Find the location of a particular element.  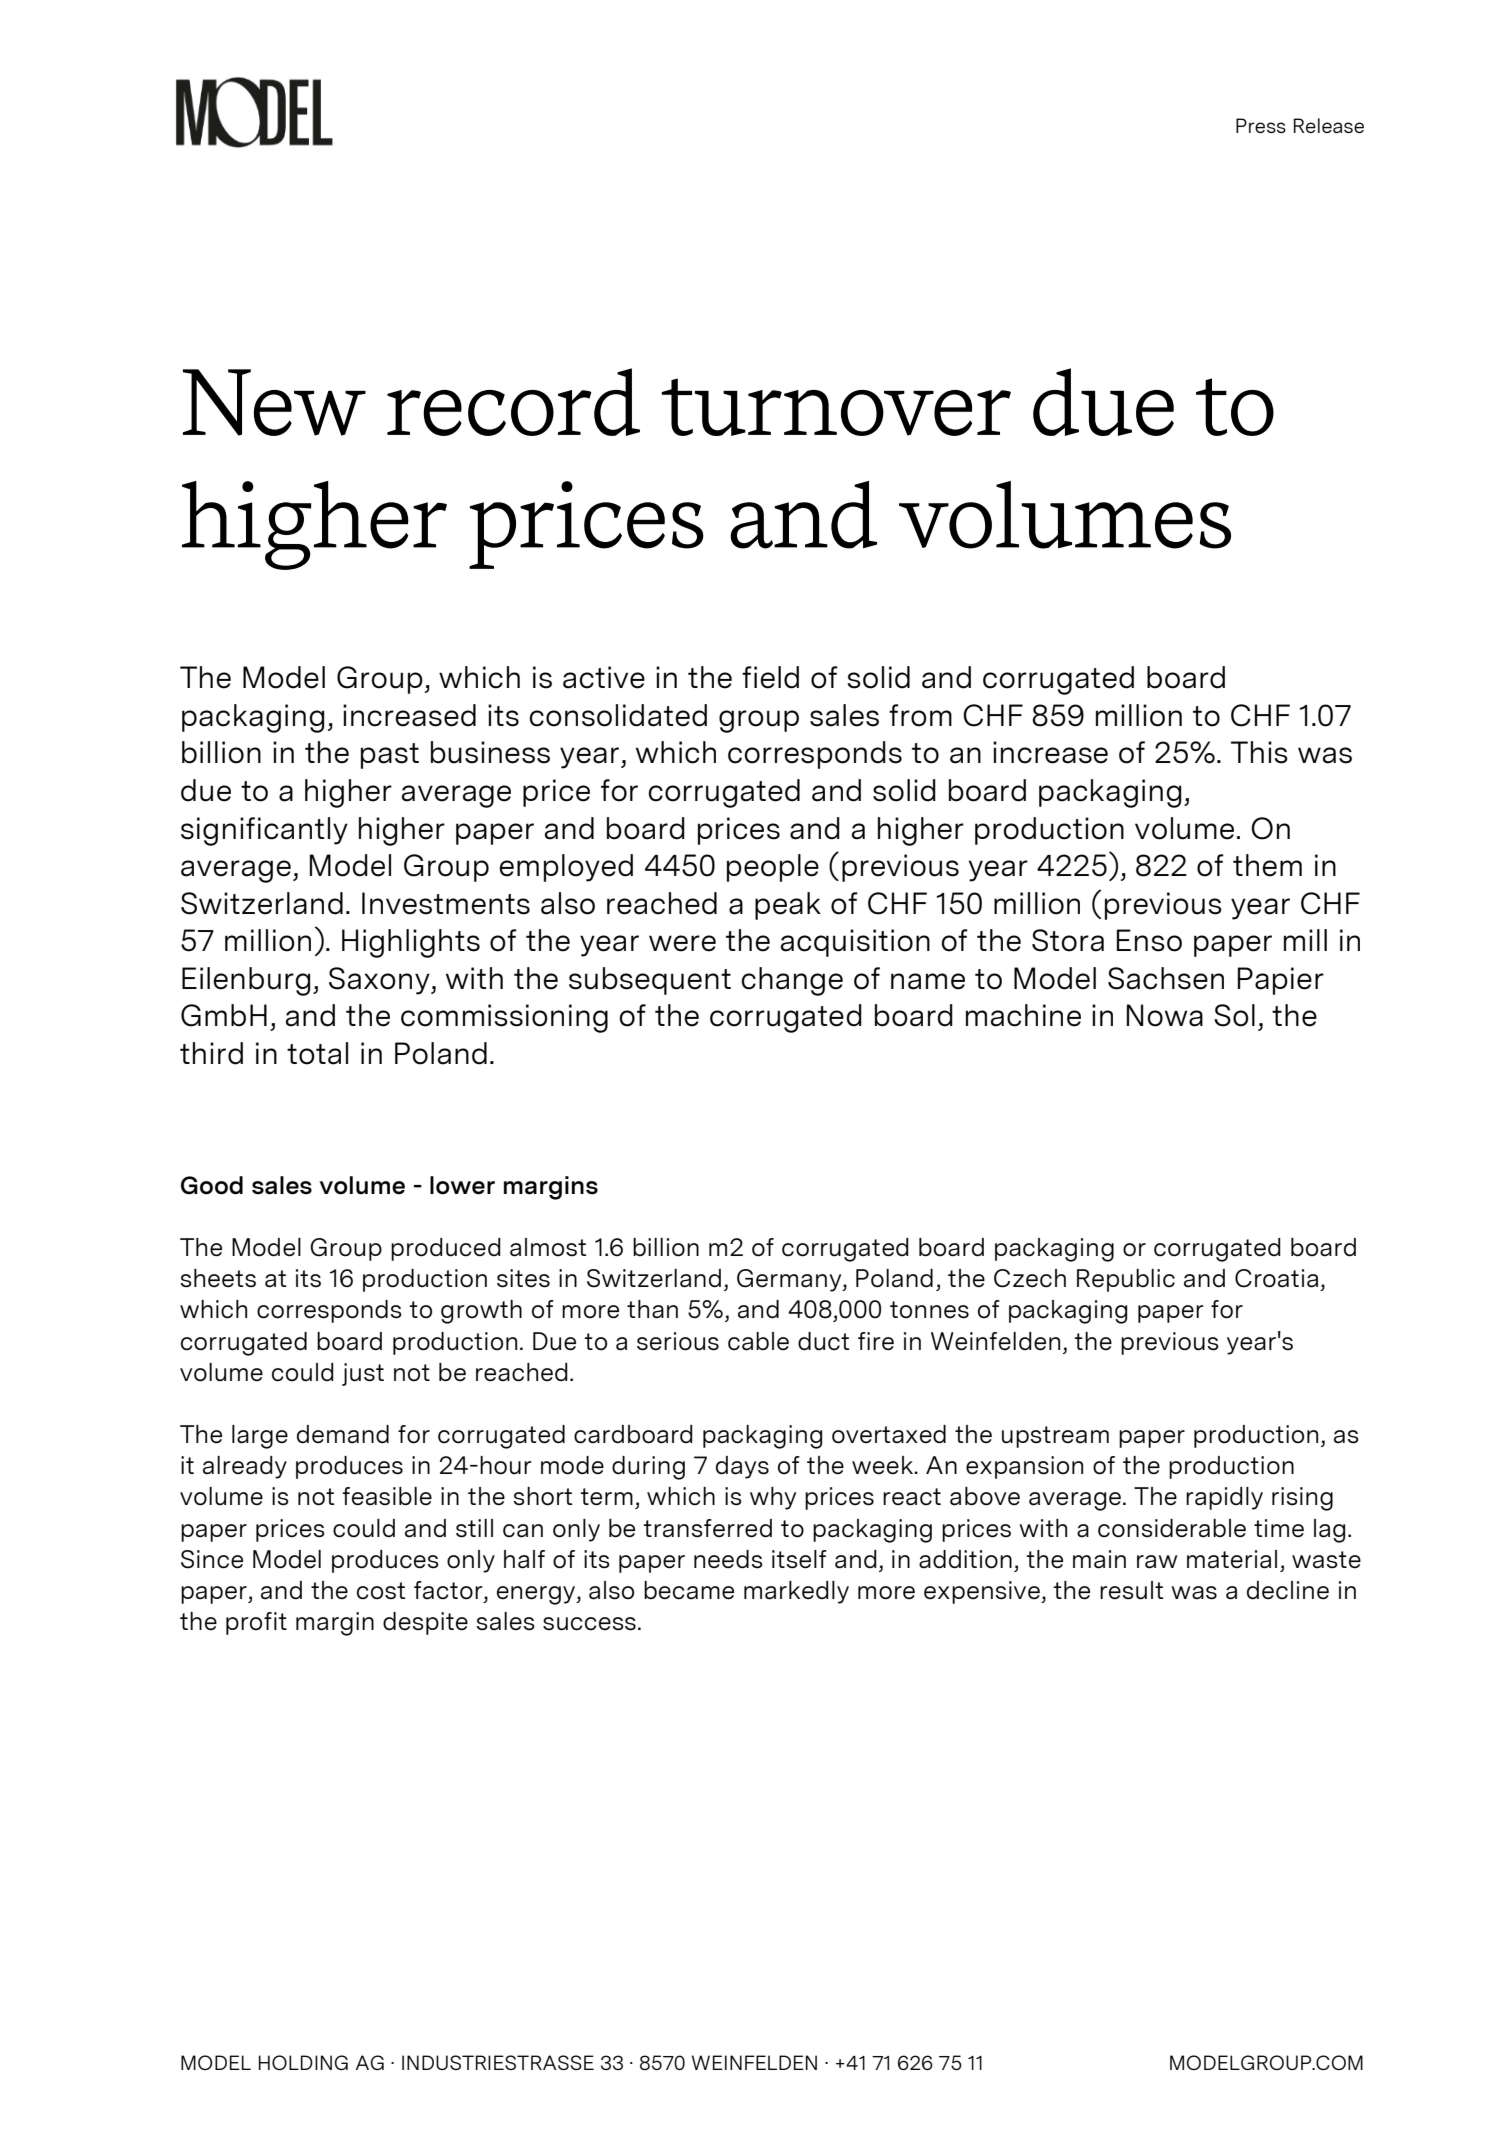

success is located at coordinates (589, 1624).
